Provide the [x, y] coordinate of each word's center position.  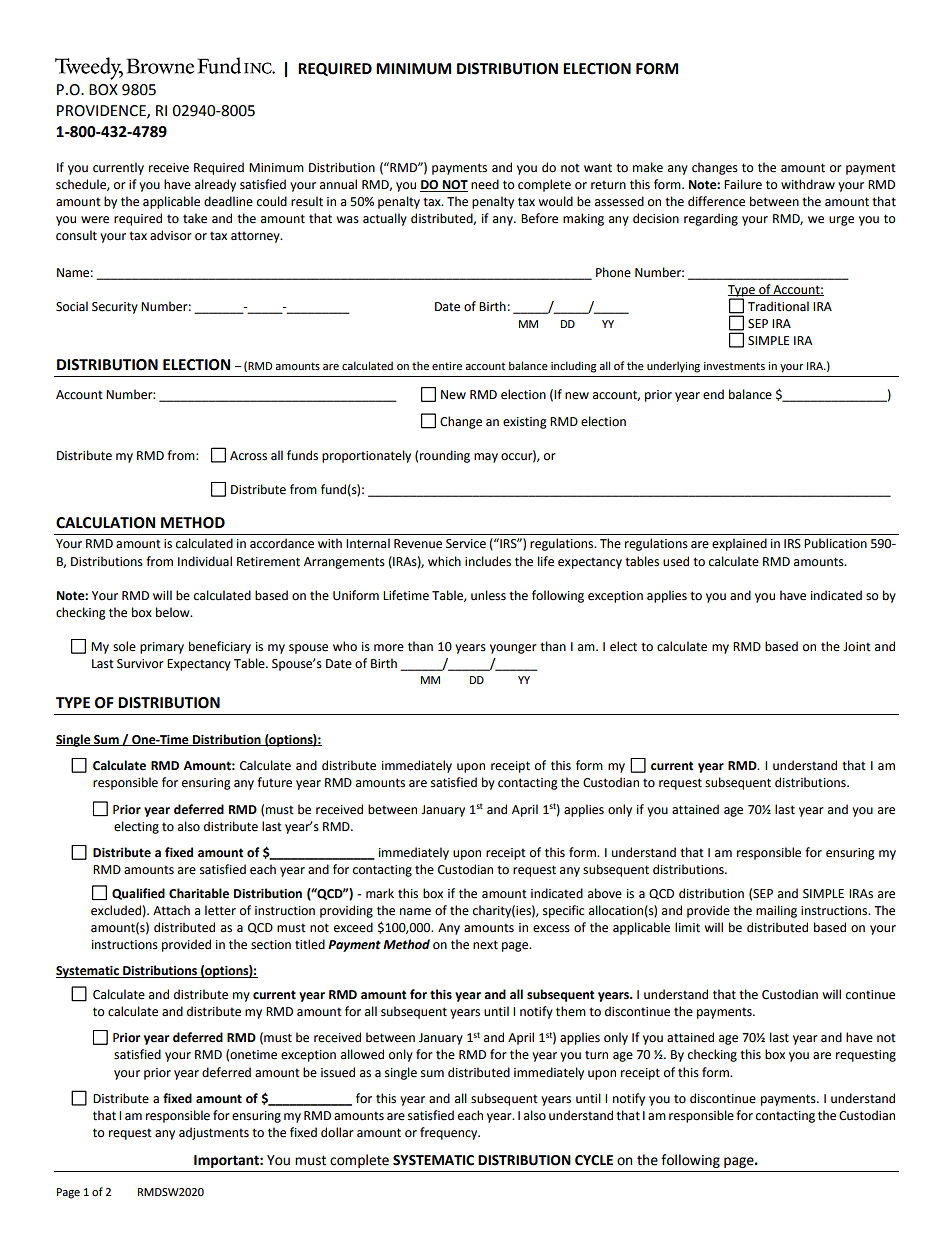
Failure [743, 184]
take [195, 218]
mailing [776, 911]
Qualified [138, 894]
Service [466, 544]
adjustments [214, 1133]
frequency [450, 1133]
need [485, 184]
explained [739, 544]
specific [563, 911]
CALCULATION [105, 523]
